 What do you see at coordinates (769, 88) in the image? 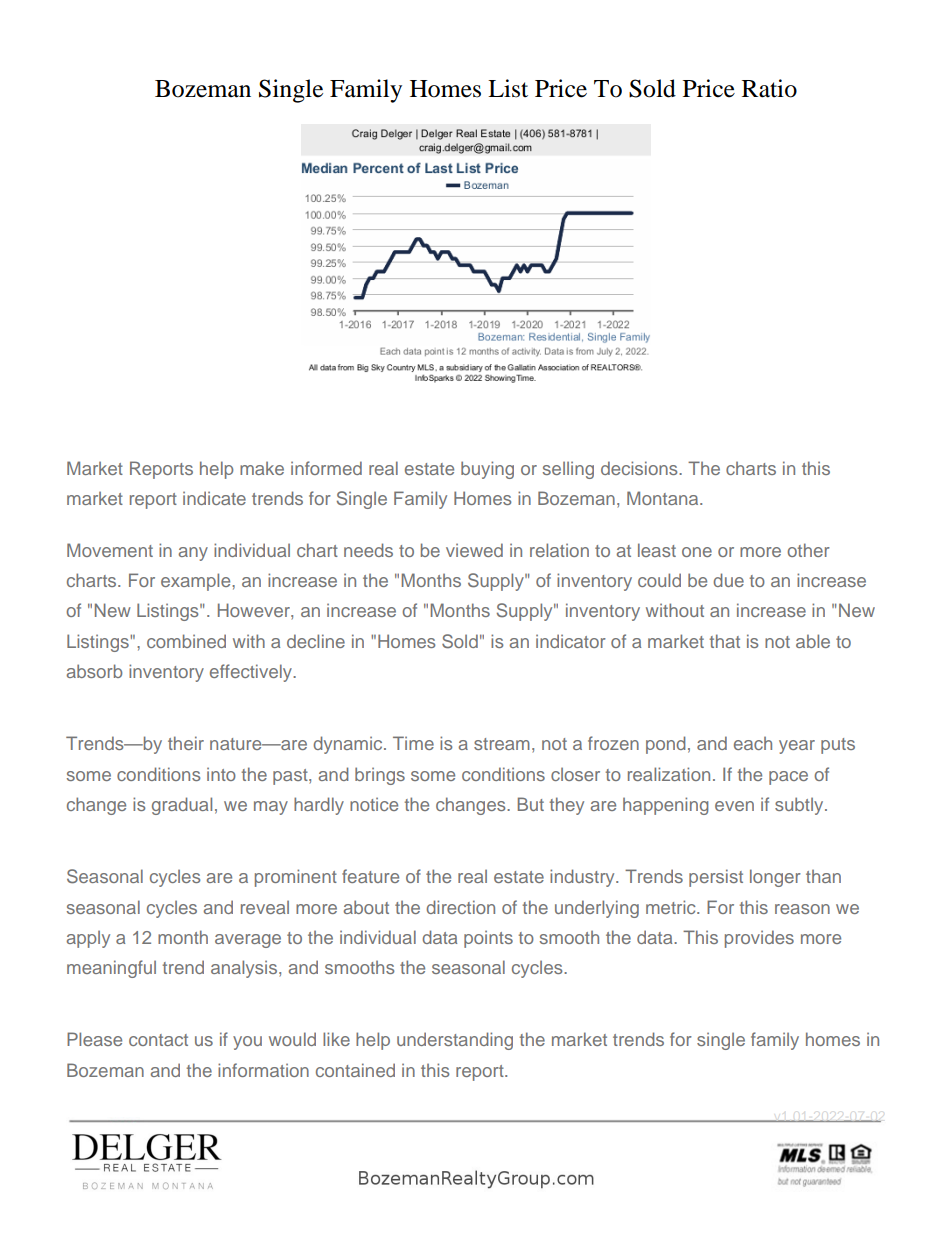
I see `Ratio` at bounding box center [769, 88].
